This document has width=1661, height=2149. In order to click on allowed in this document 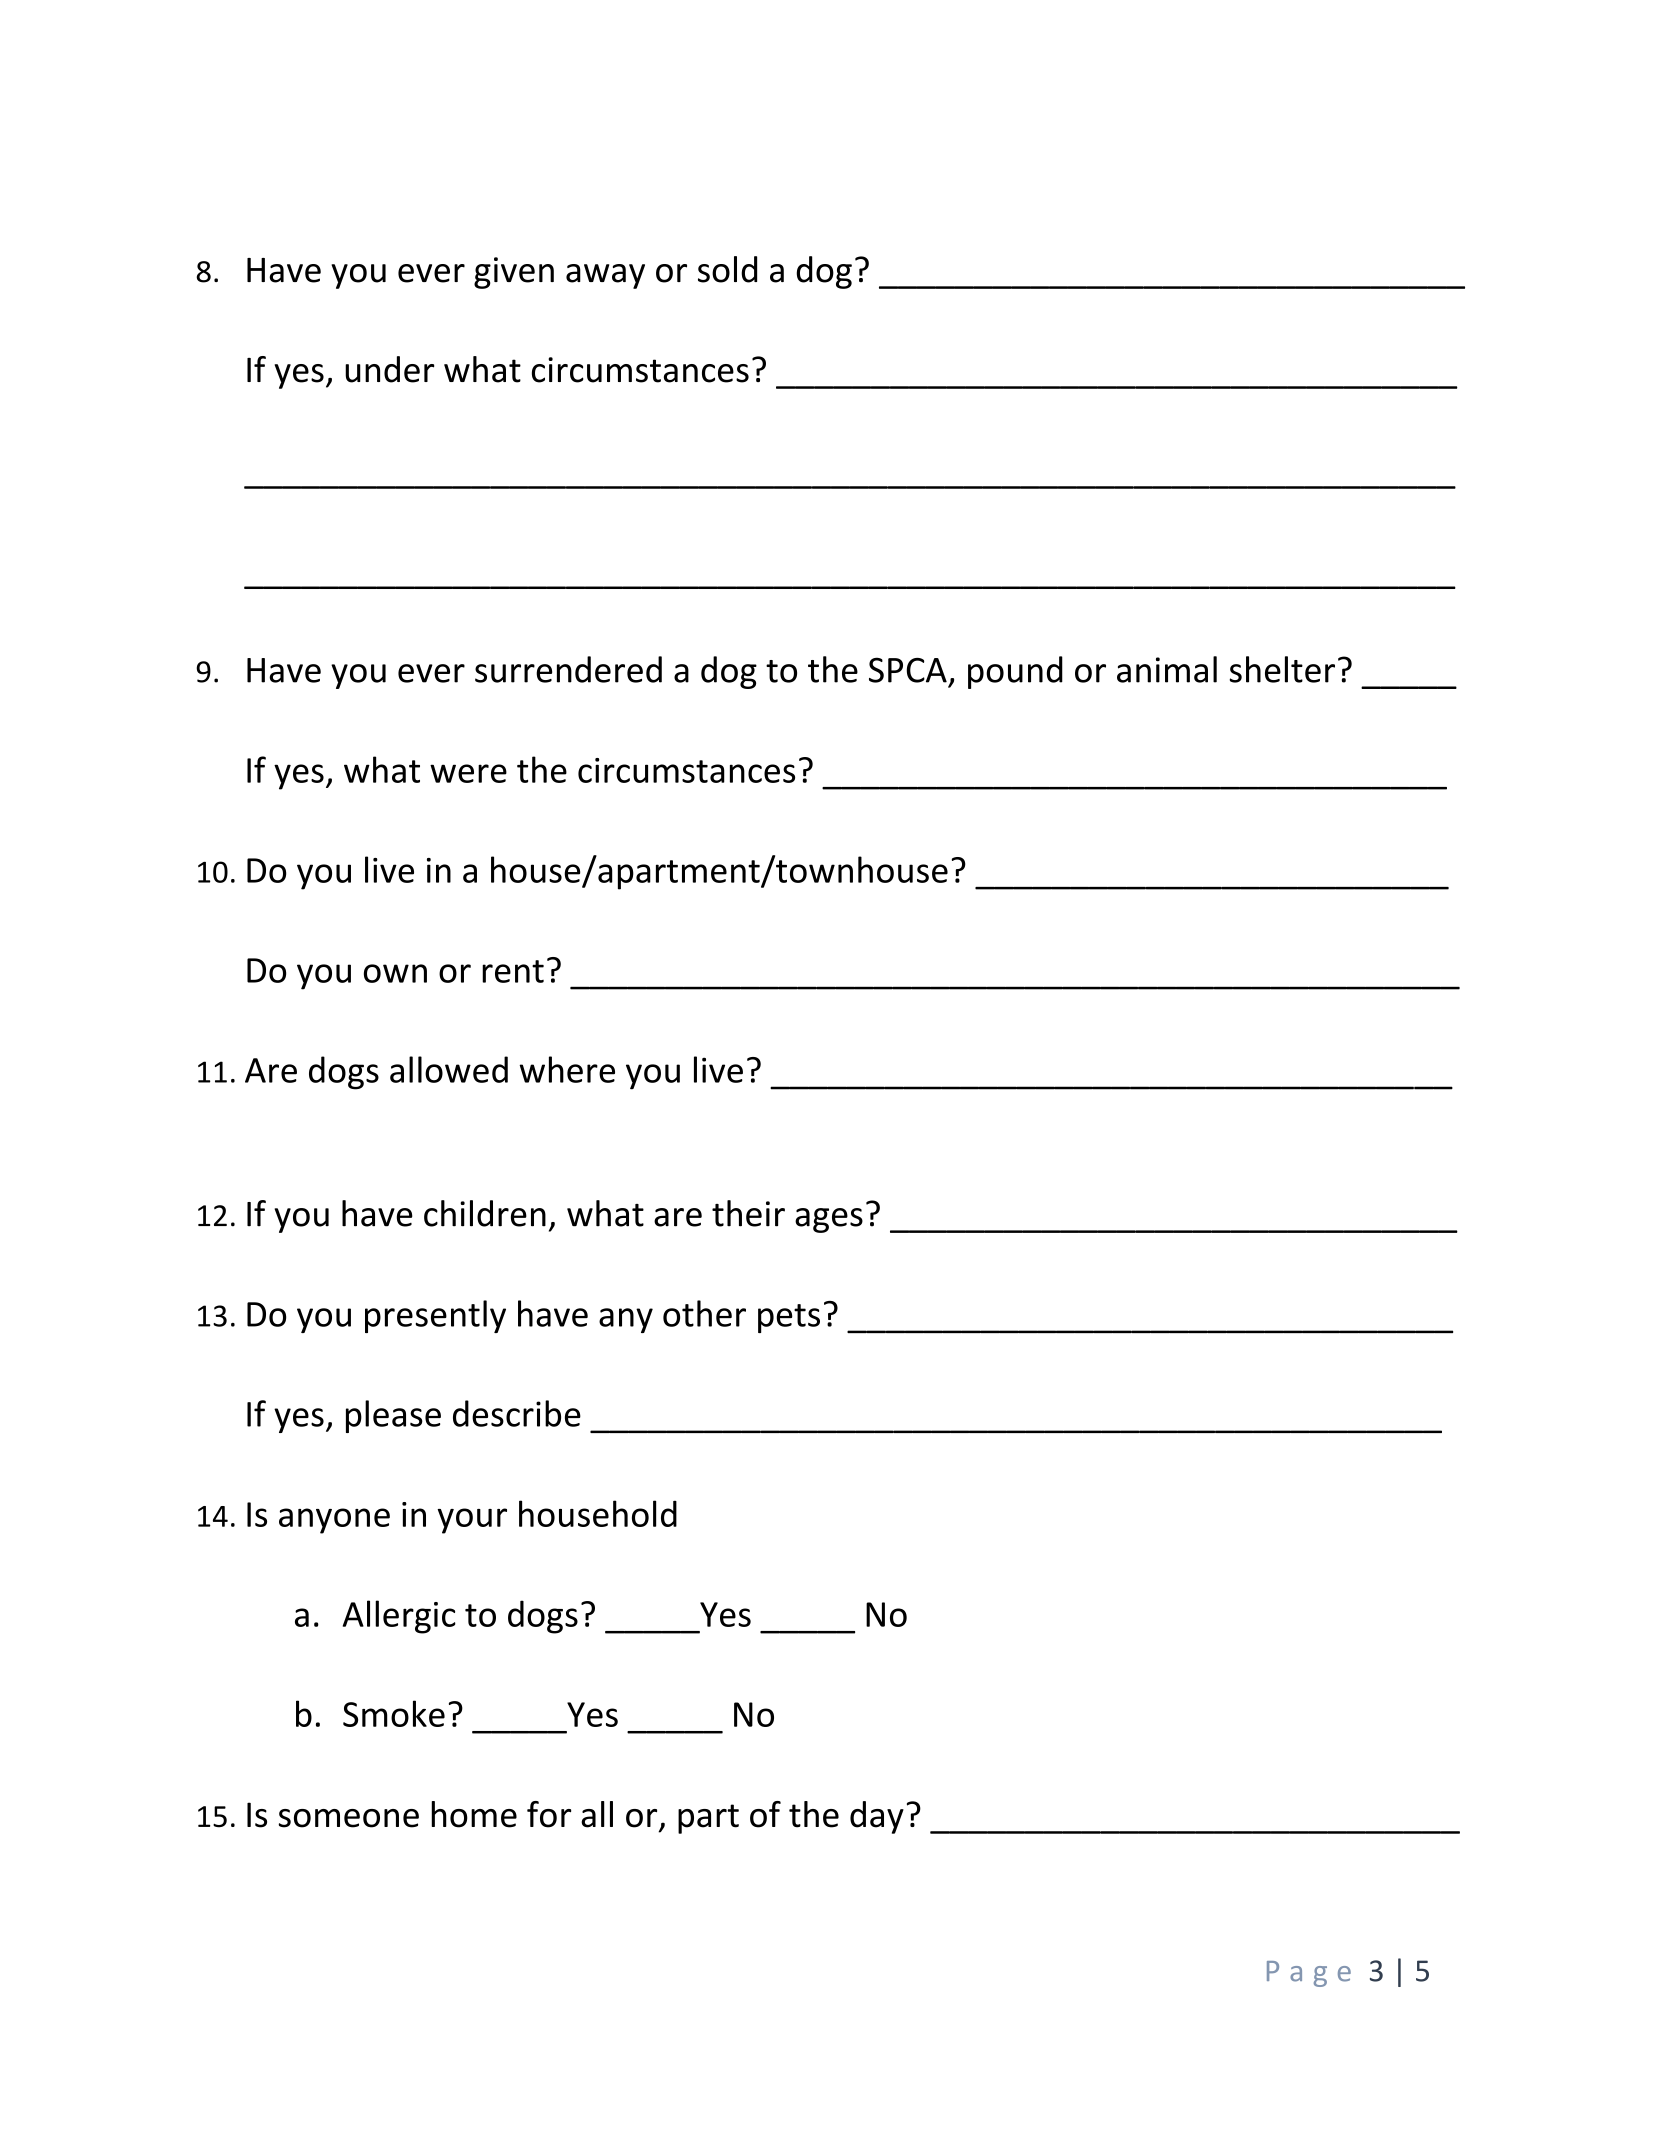, I will do `click(449, 1069)`.
